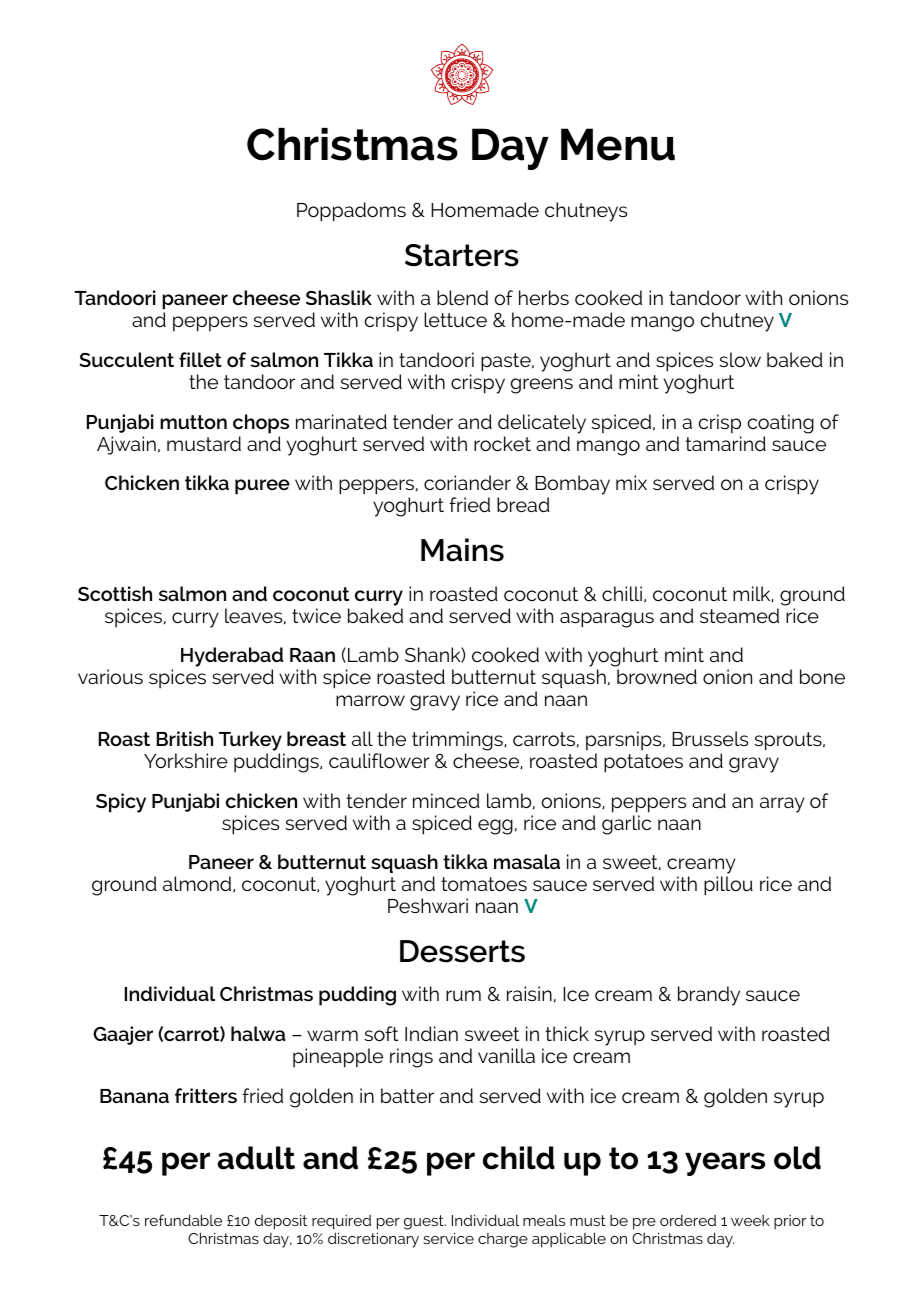  What do you see at coordinates (618, 144) in the screenshot?
I see `Menu` at bounding box center [618, 144].
